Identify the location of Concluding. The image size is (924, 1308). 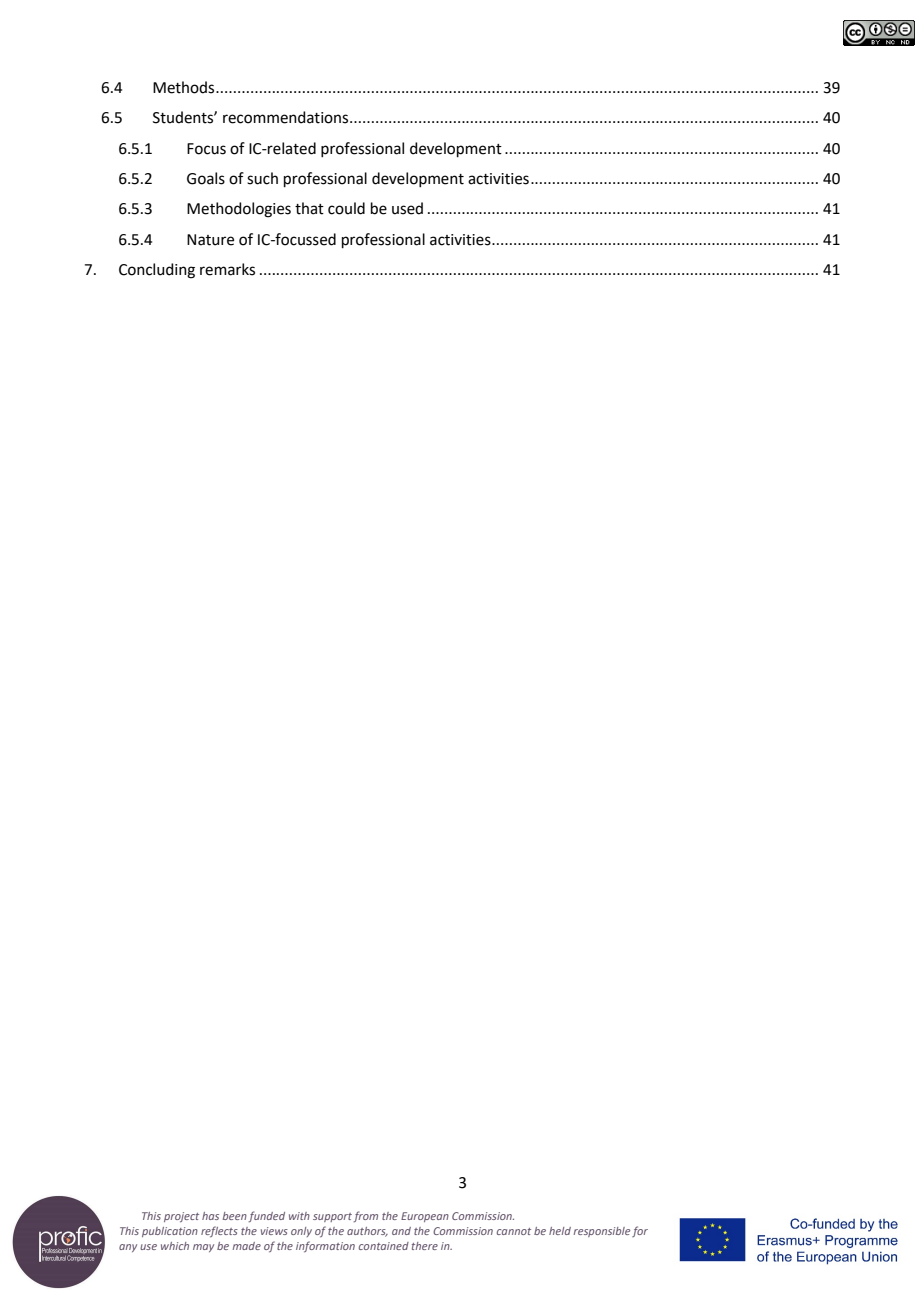
(157, 271).
